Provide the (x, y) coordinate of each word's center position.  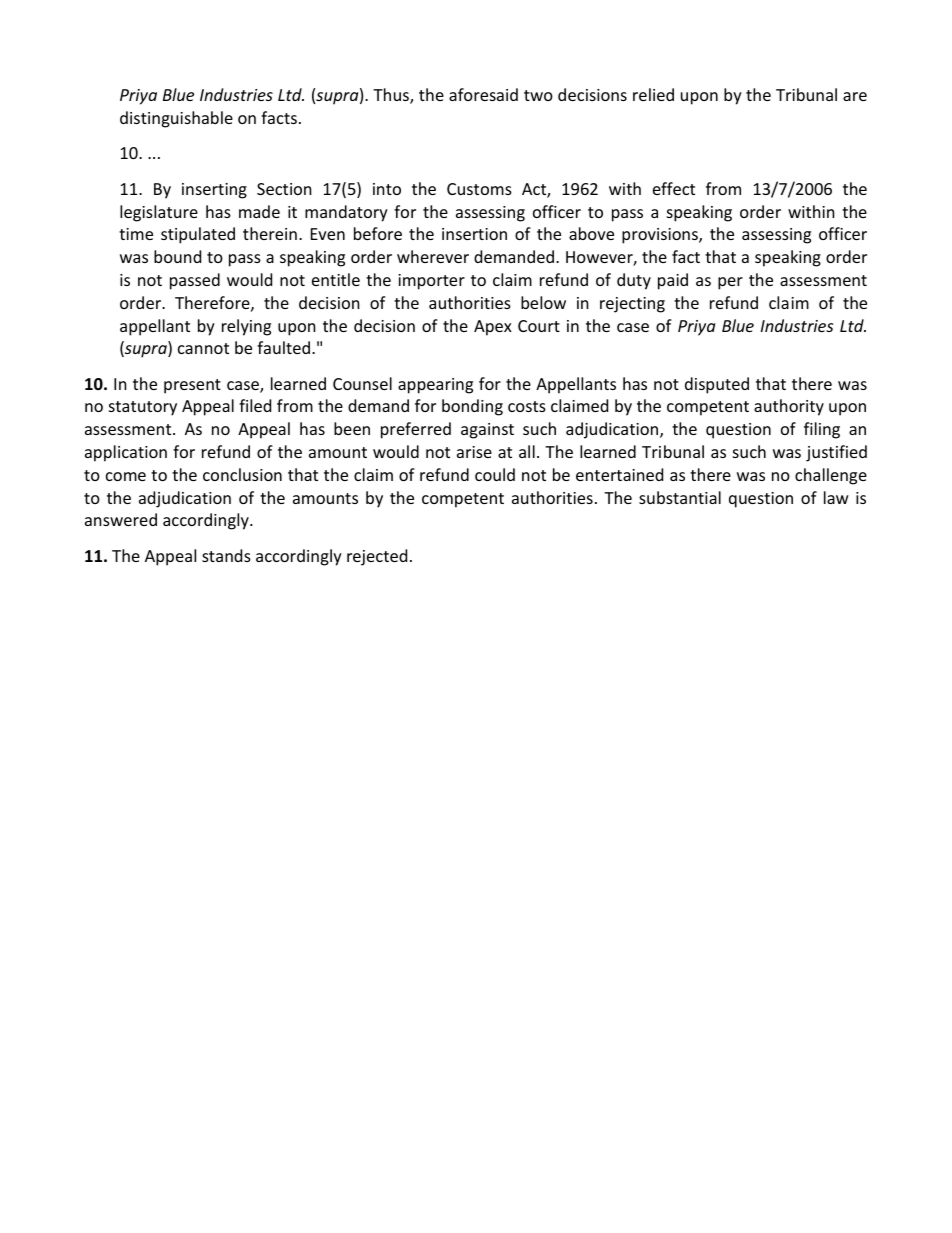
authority (789, 407)
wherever (433, 256)
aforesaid (483, 94)
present (192, 386)
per (730, 283)
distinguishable (176, 119)
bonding (472, 407)
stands (226, 555)
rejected (377, 557)
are (855, 96)
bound (177, 256)
